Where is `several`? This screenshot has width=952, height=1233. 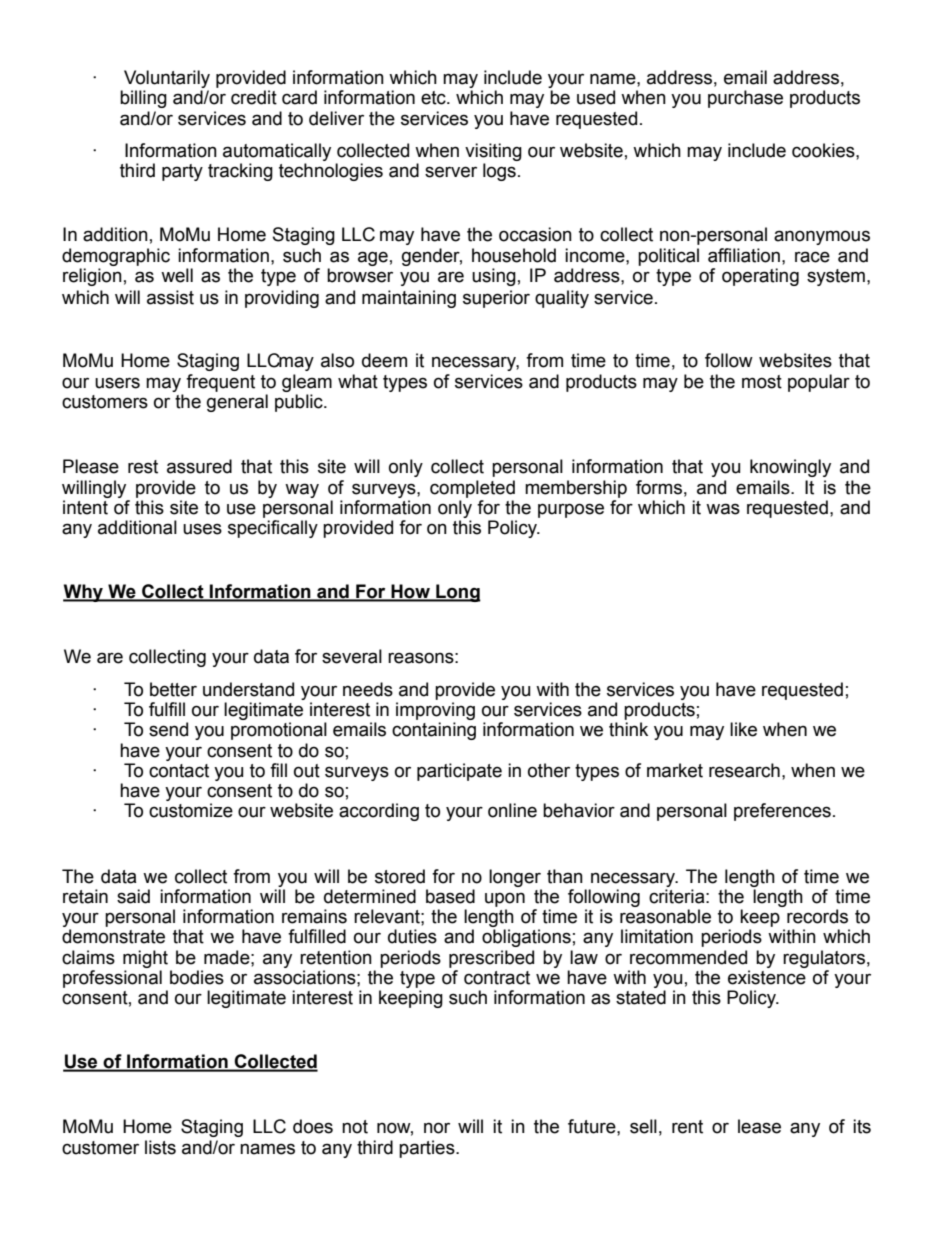 several is located at coordinates (352, 656).
